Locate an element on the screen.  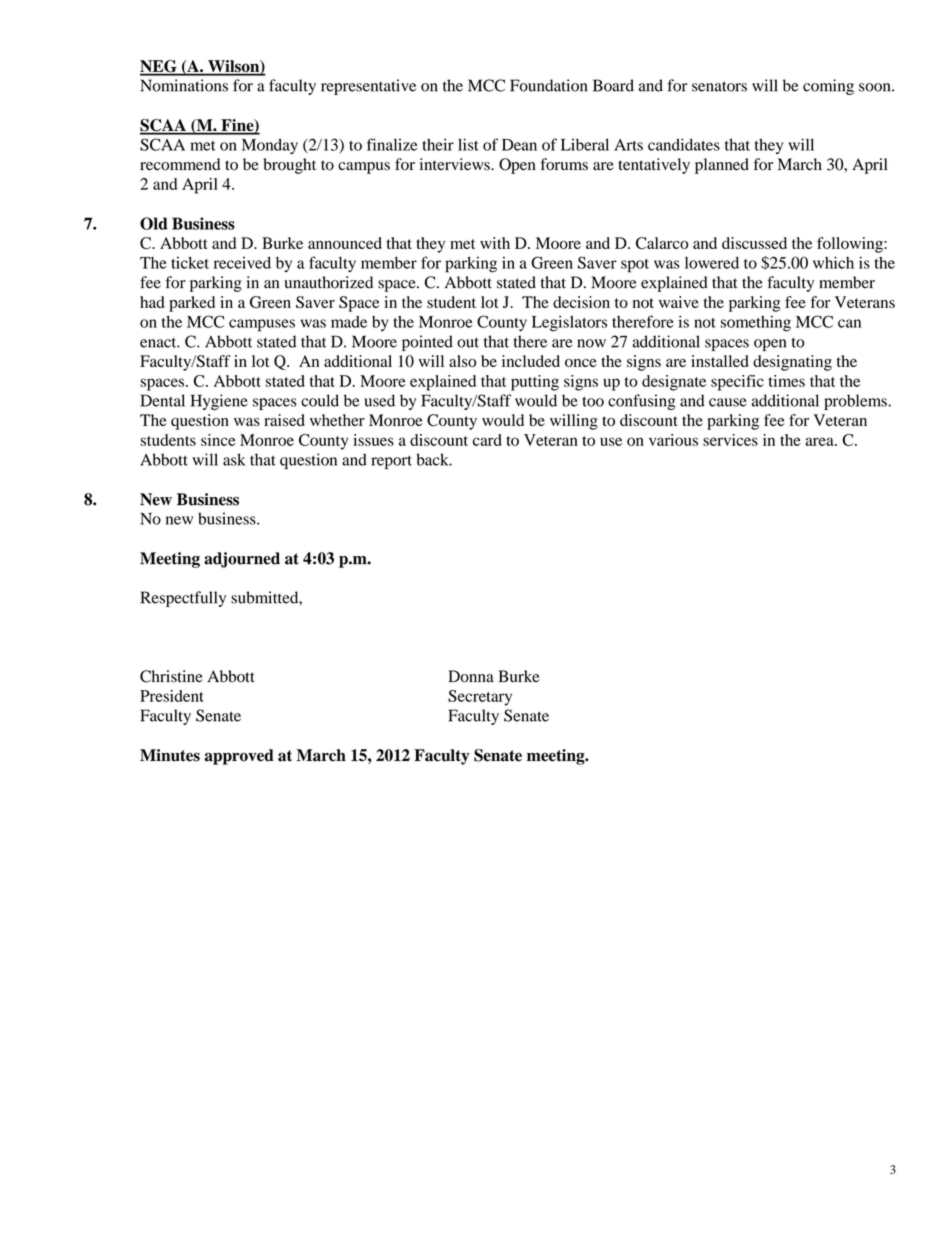
Legislators is located at coordinates (569, 323).
